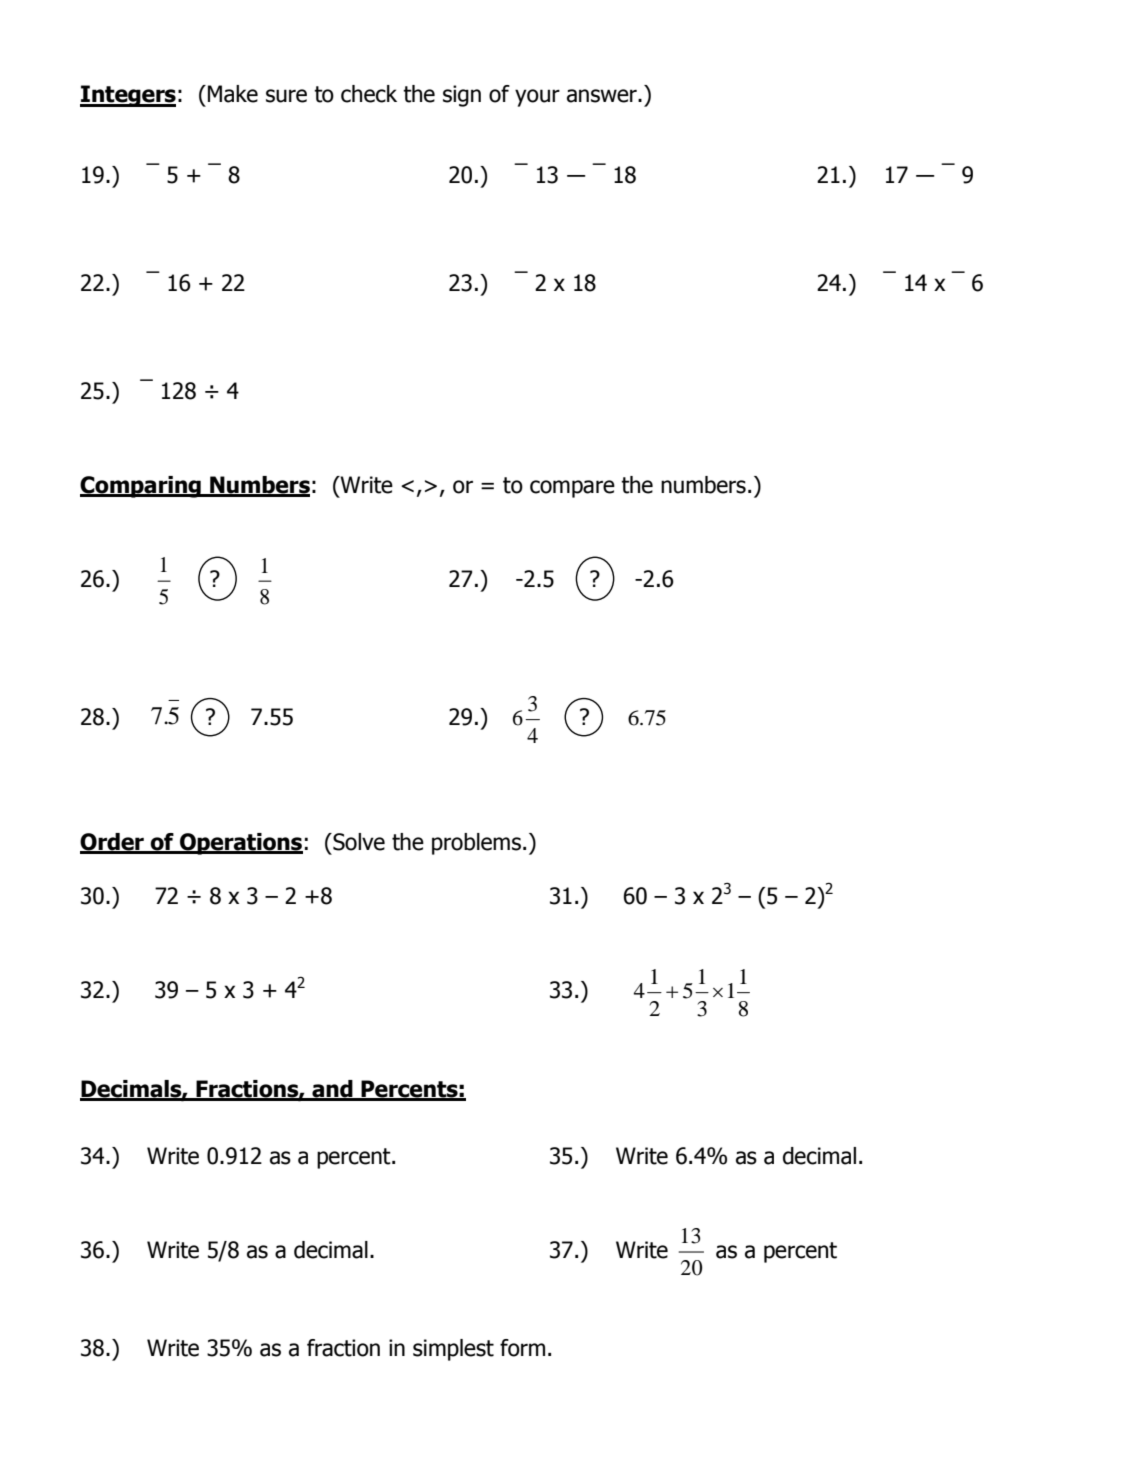 The image size is (1138, 1472). Describe the element at coordinates (572, 489) in the image. I see `compare` at that location.
